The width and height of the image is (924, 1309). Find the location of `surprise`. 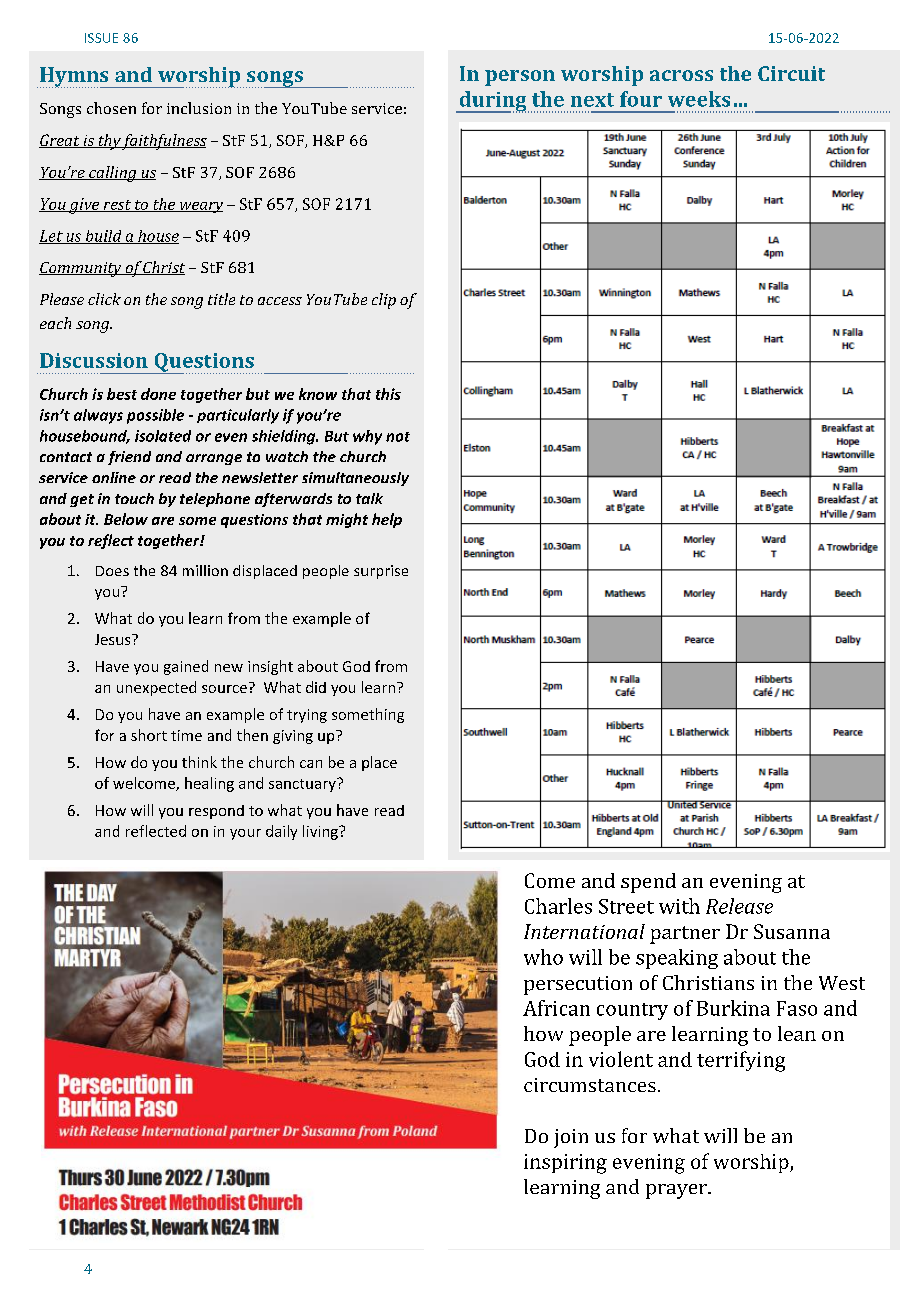

surprise is located at coordinates (381, 572).
